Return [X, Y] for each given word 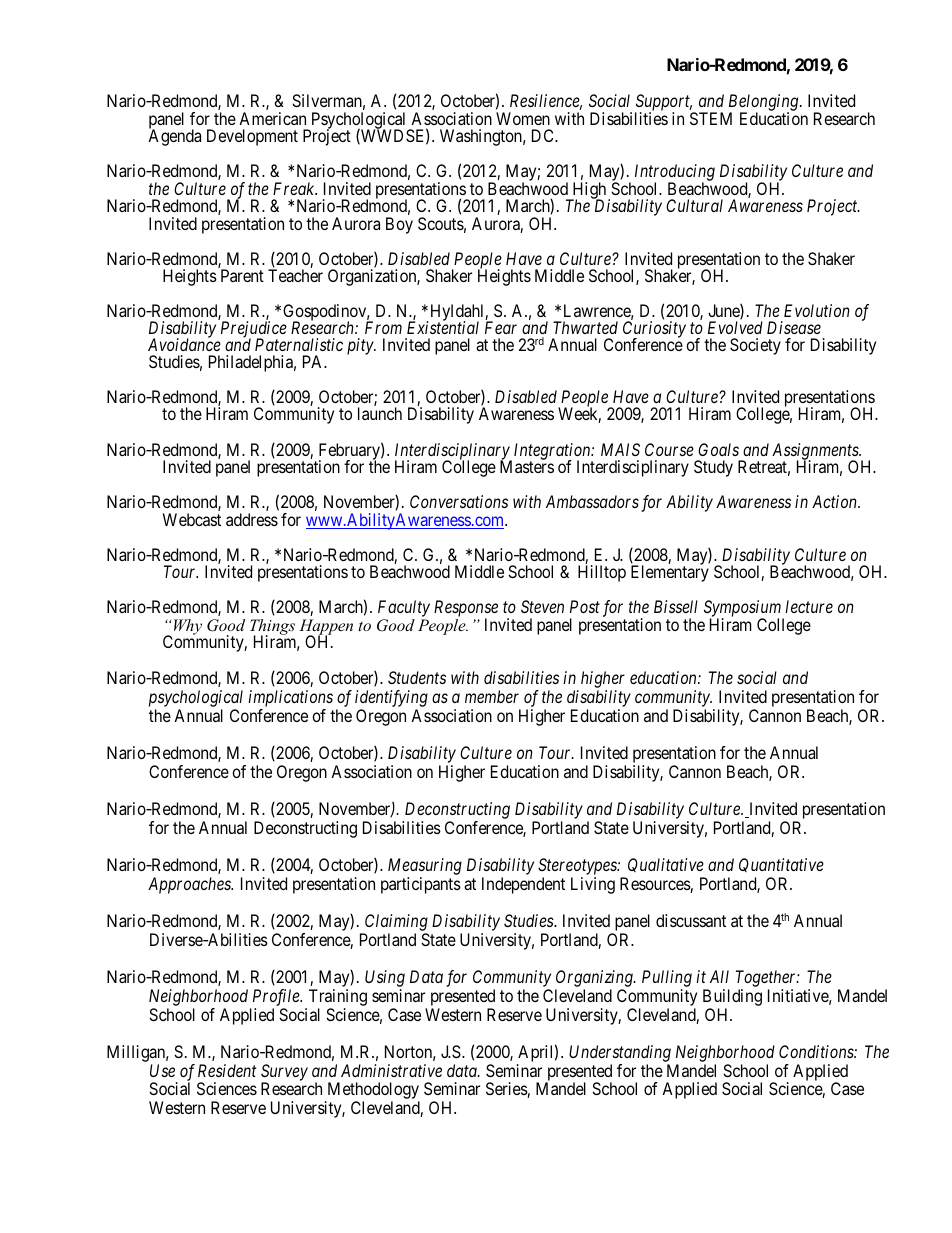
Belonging [765, 104]
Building [732, 999]
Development [252, 137]
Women [523, 118]
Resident [227, 1070]
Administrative [391, 1070]
